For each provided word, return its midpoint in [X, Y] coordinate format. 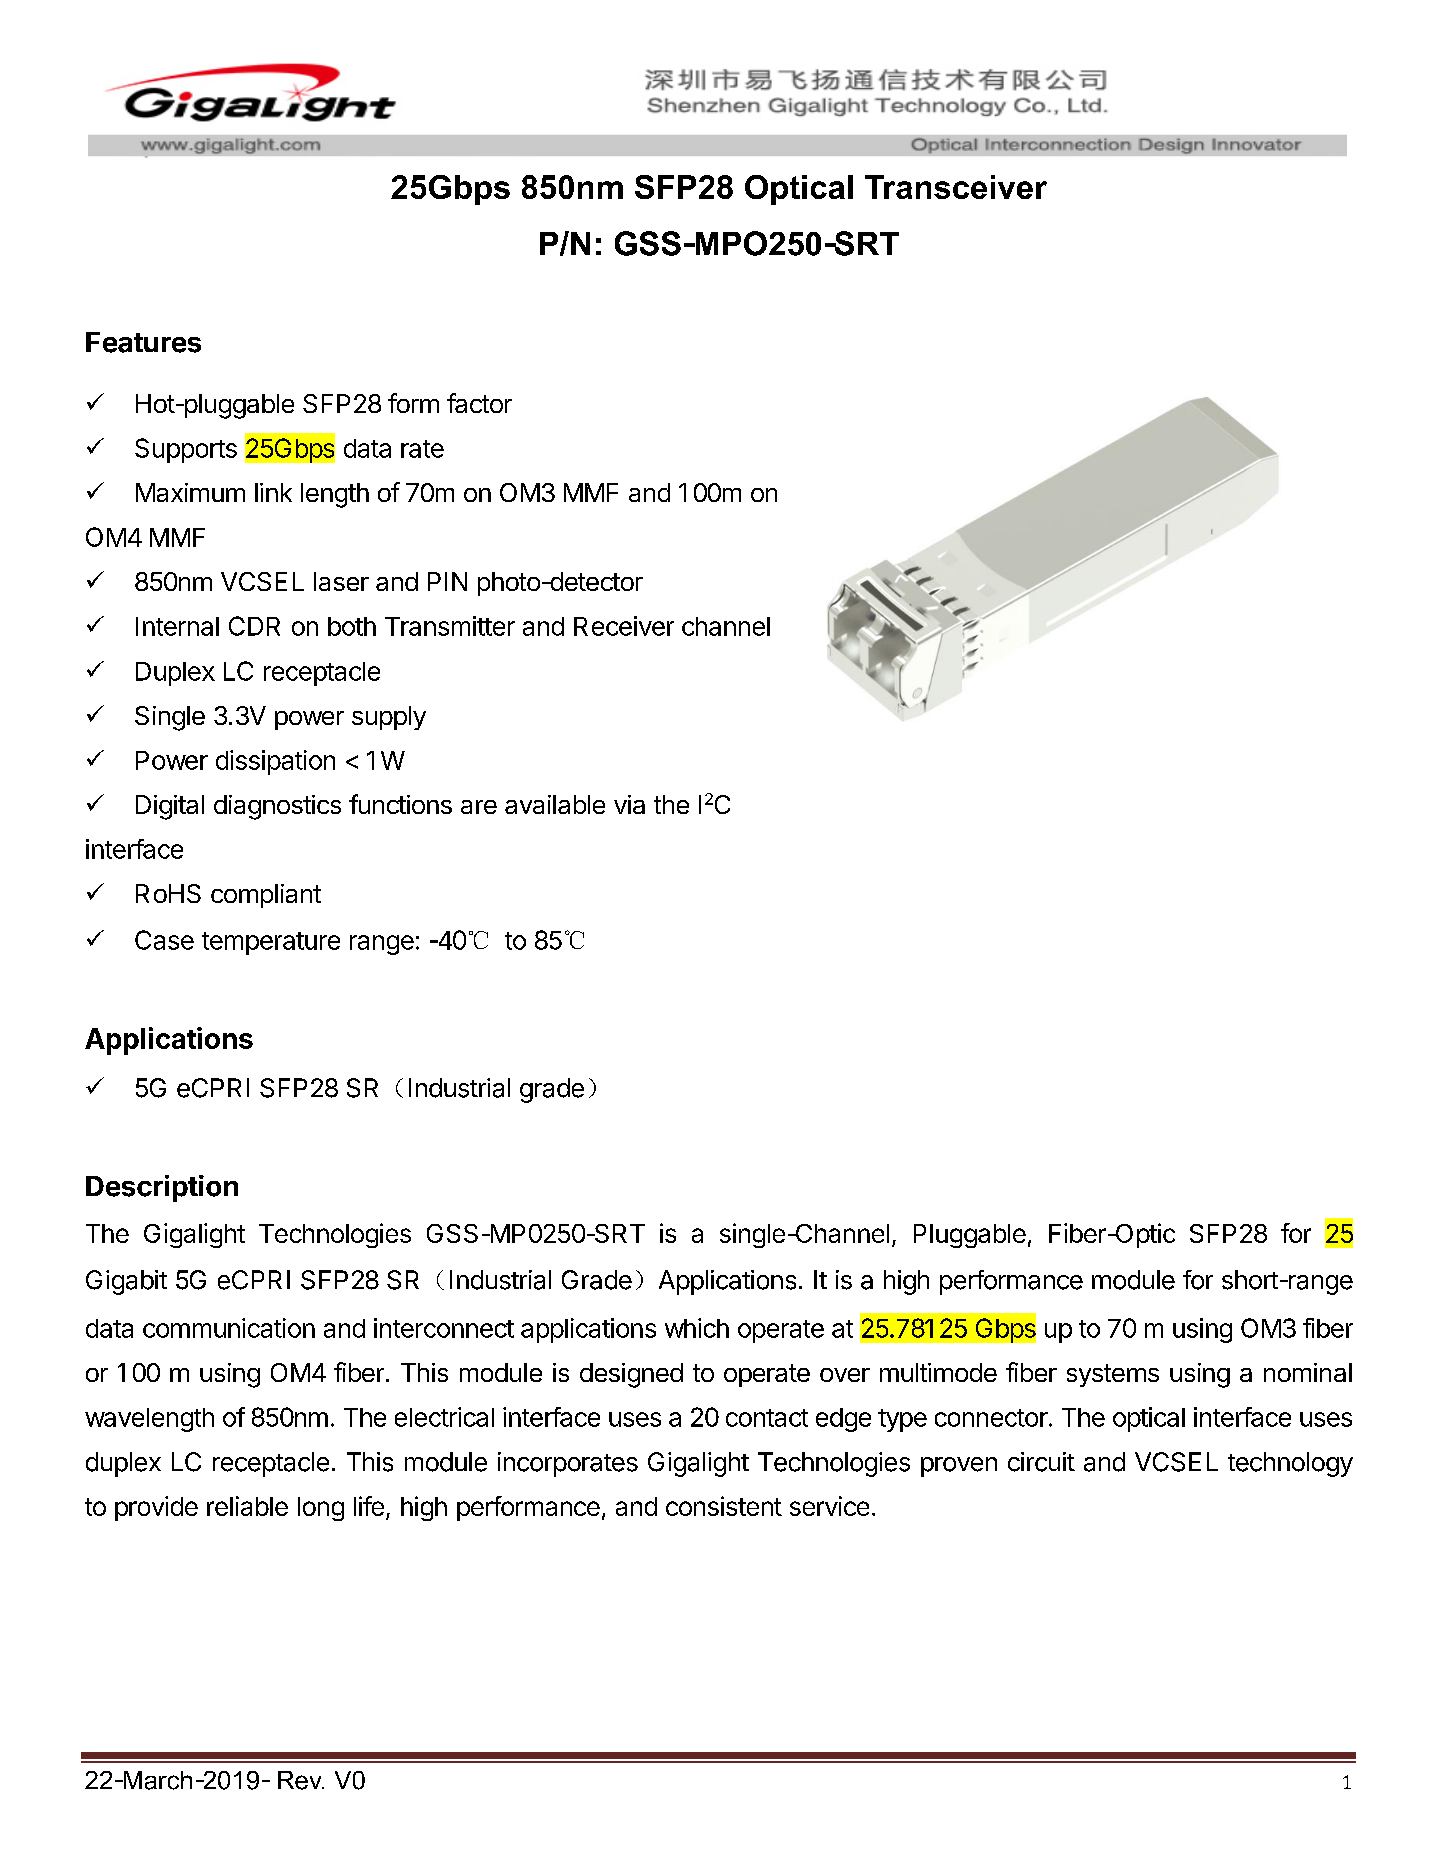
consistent [724, 1506]
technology [1290, 1464]
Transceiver [956, 187]
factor [479, 403]
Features [143, 342]
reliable [247, 1506]
